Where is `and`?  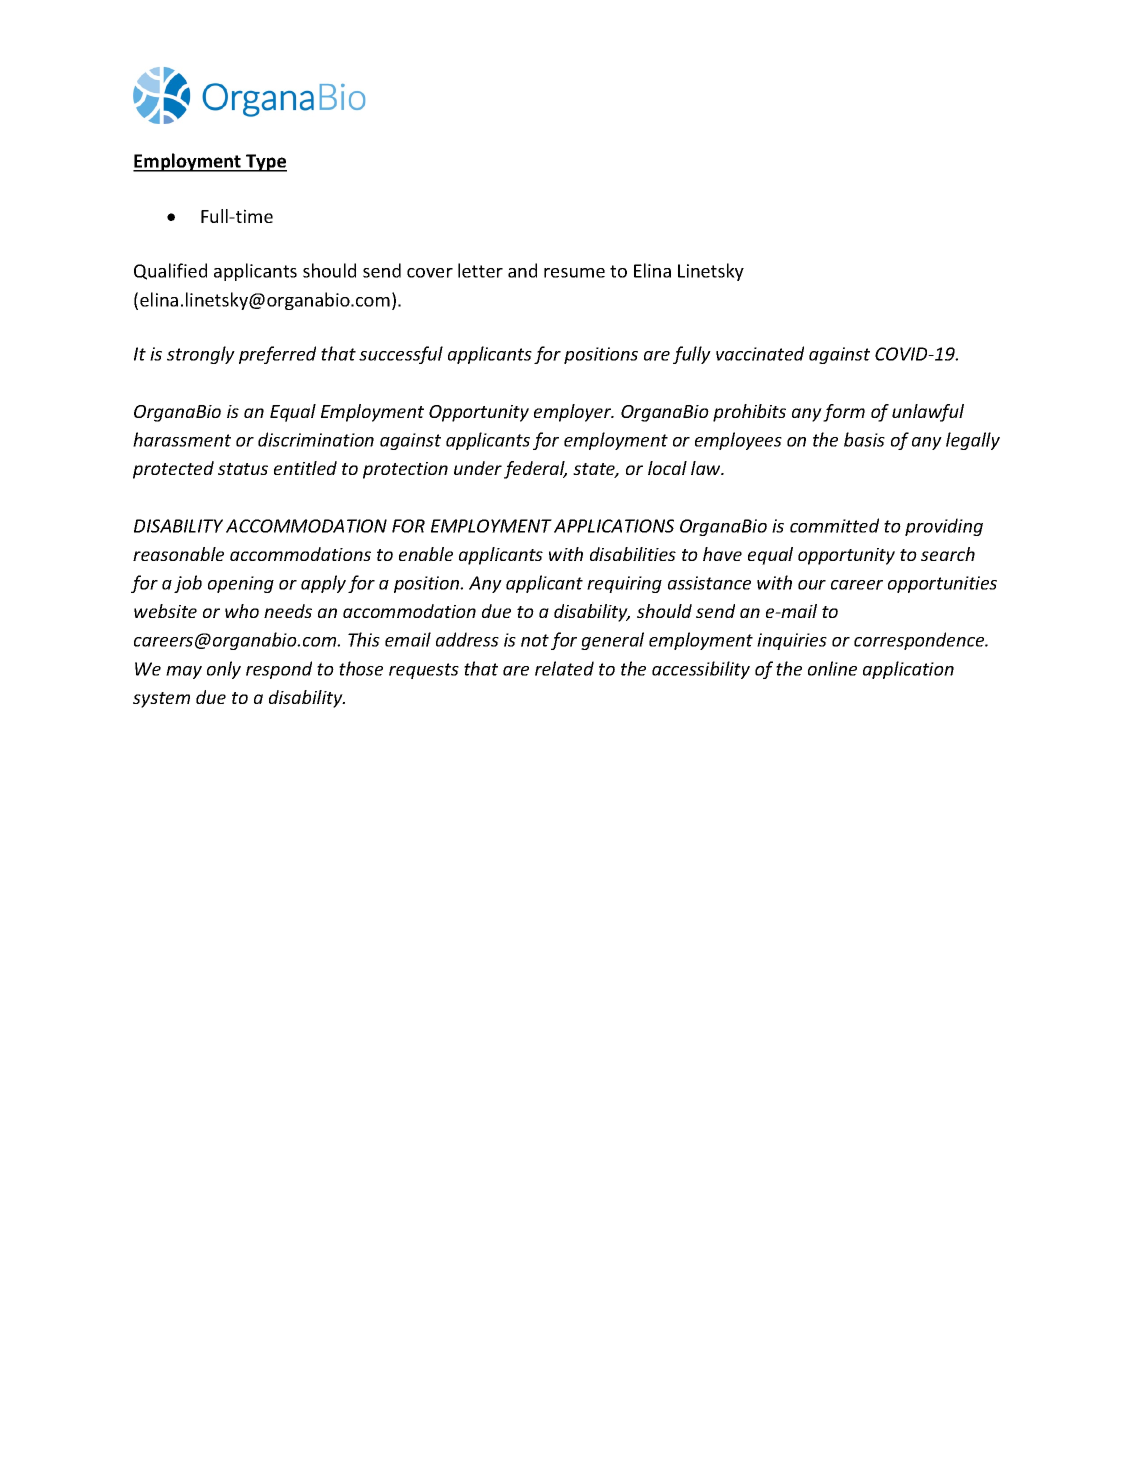 and is located at coordinates (522, 270).
